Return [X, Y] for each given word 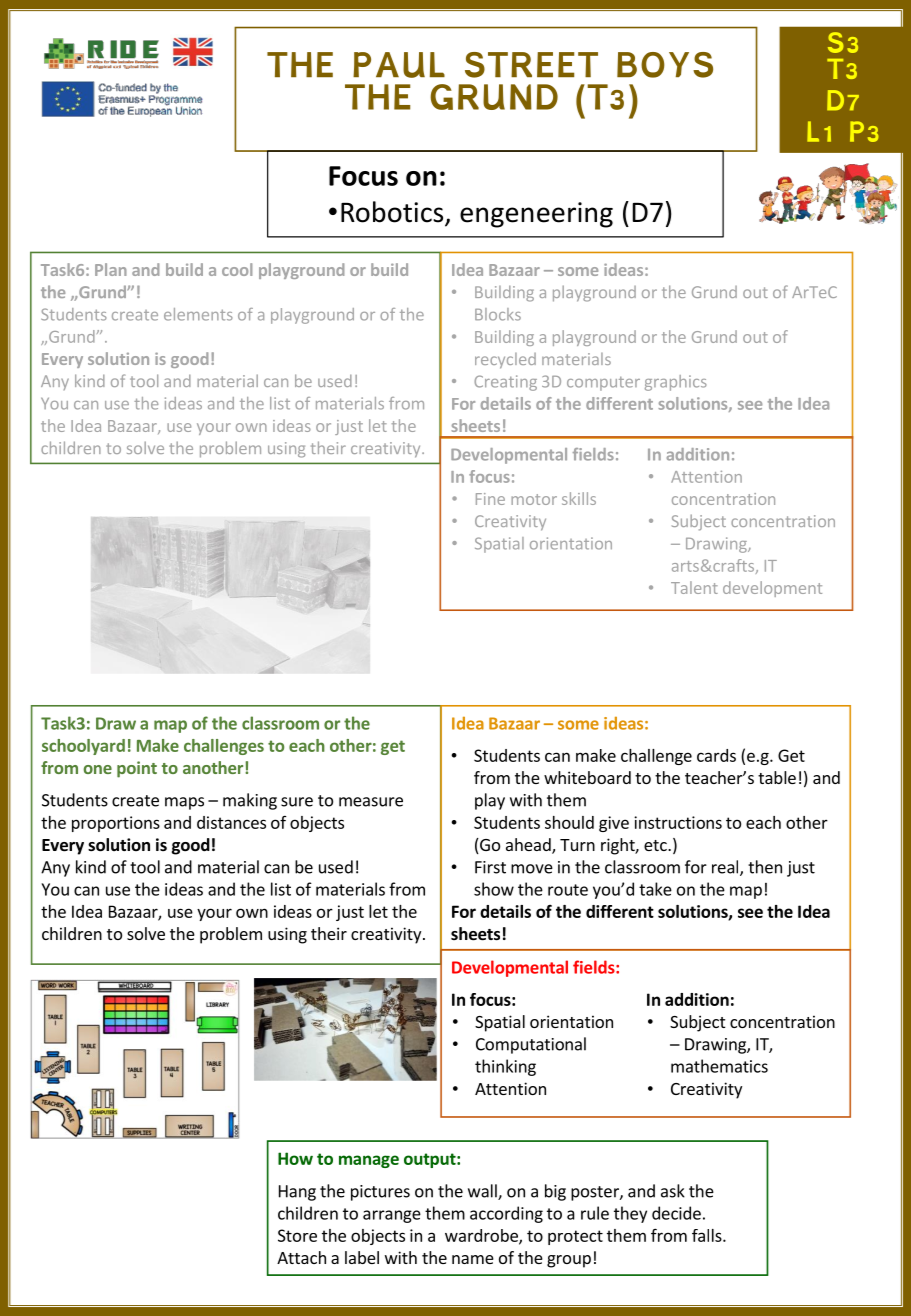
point [137, 769]
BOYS [665, 65]
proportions [116, 824]
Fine [490, 499]
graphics [676, 383]
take [655, 889]
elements [198, 314]
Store [297, 1235]
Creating [505, 383]
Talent [694, 587]
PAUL [399, 65]
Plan [111, 269]
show [494, 889]
